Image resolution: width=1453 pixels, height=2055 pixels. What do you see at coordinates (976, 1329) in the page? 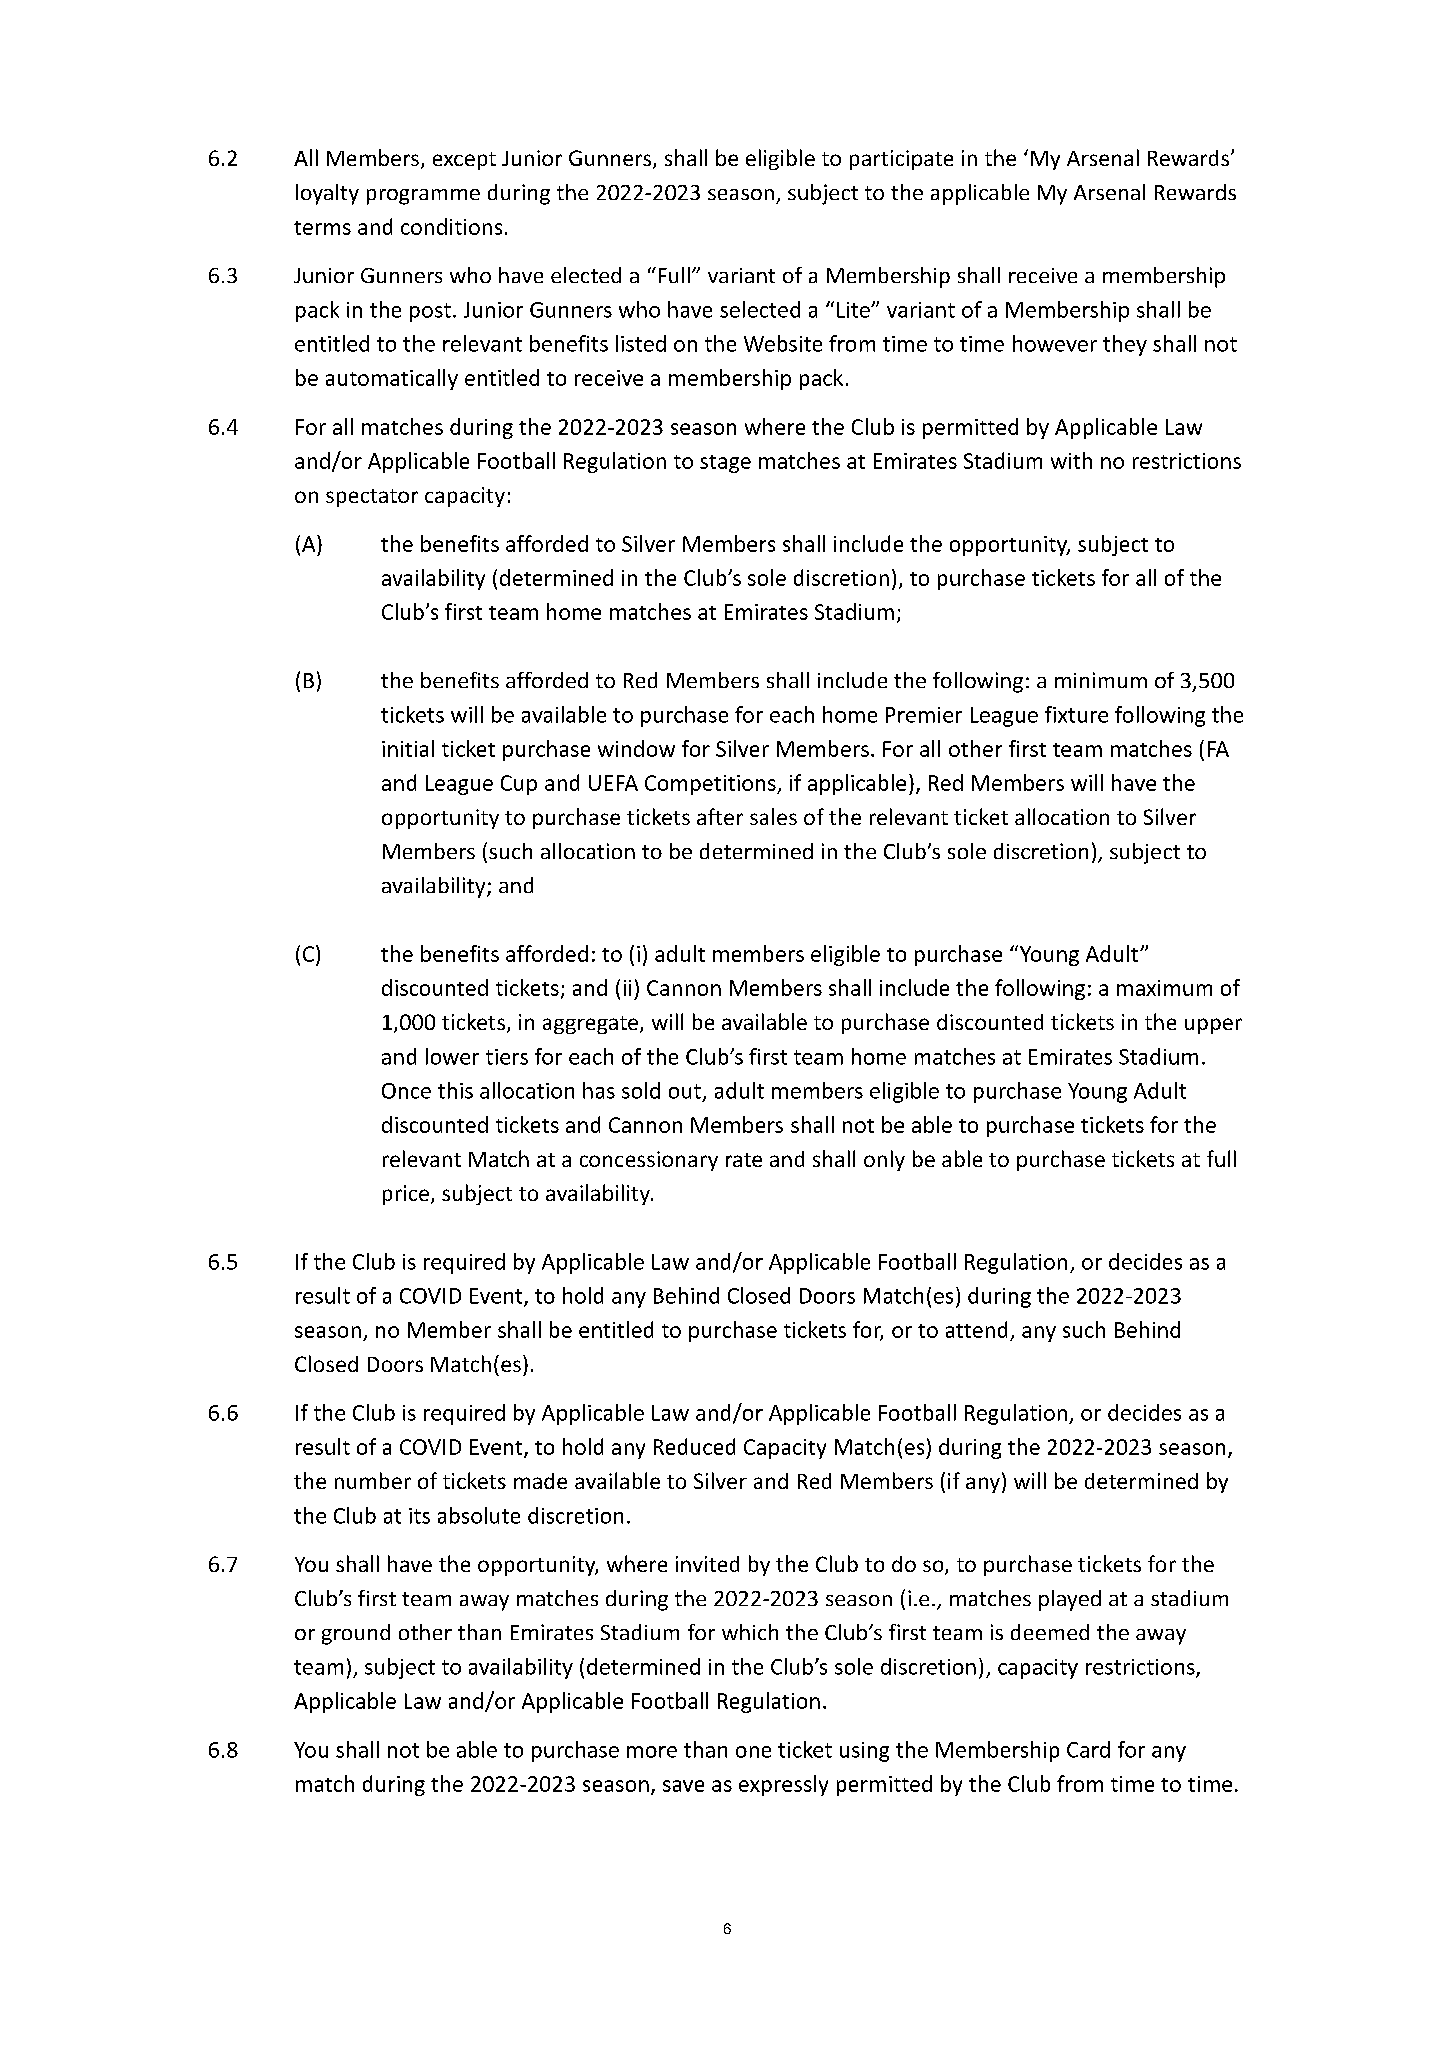
I see `attend` at bounding box center [976, 1329].
